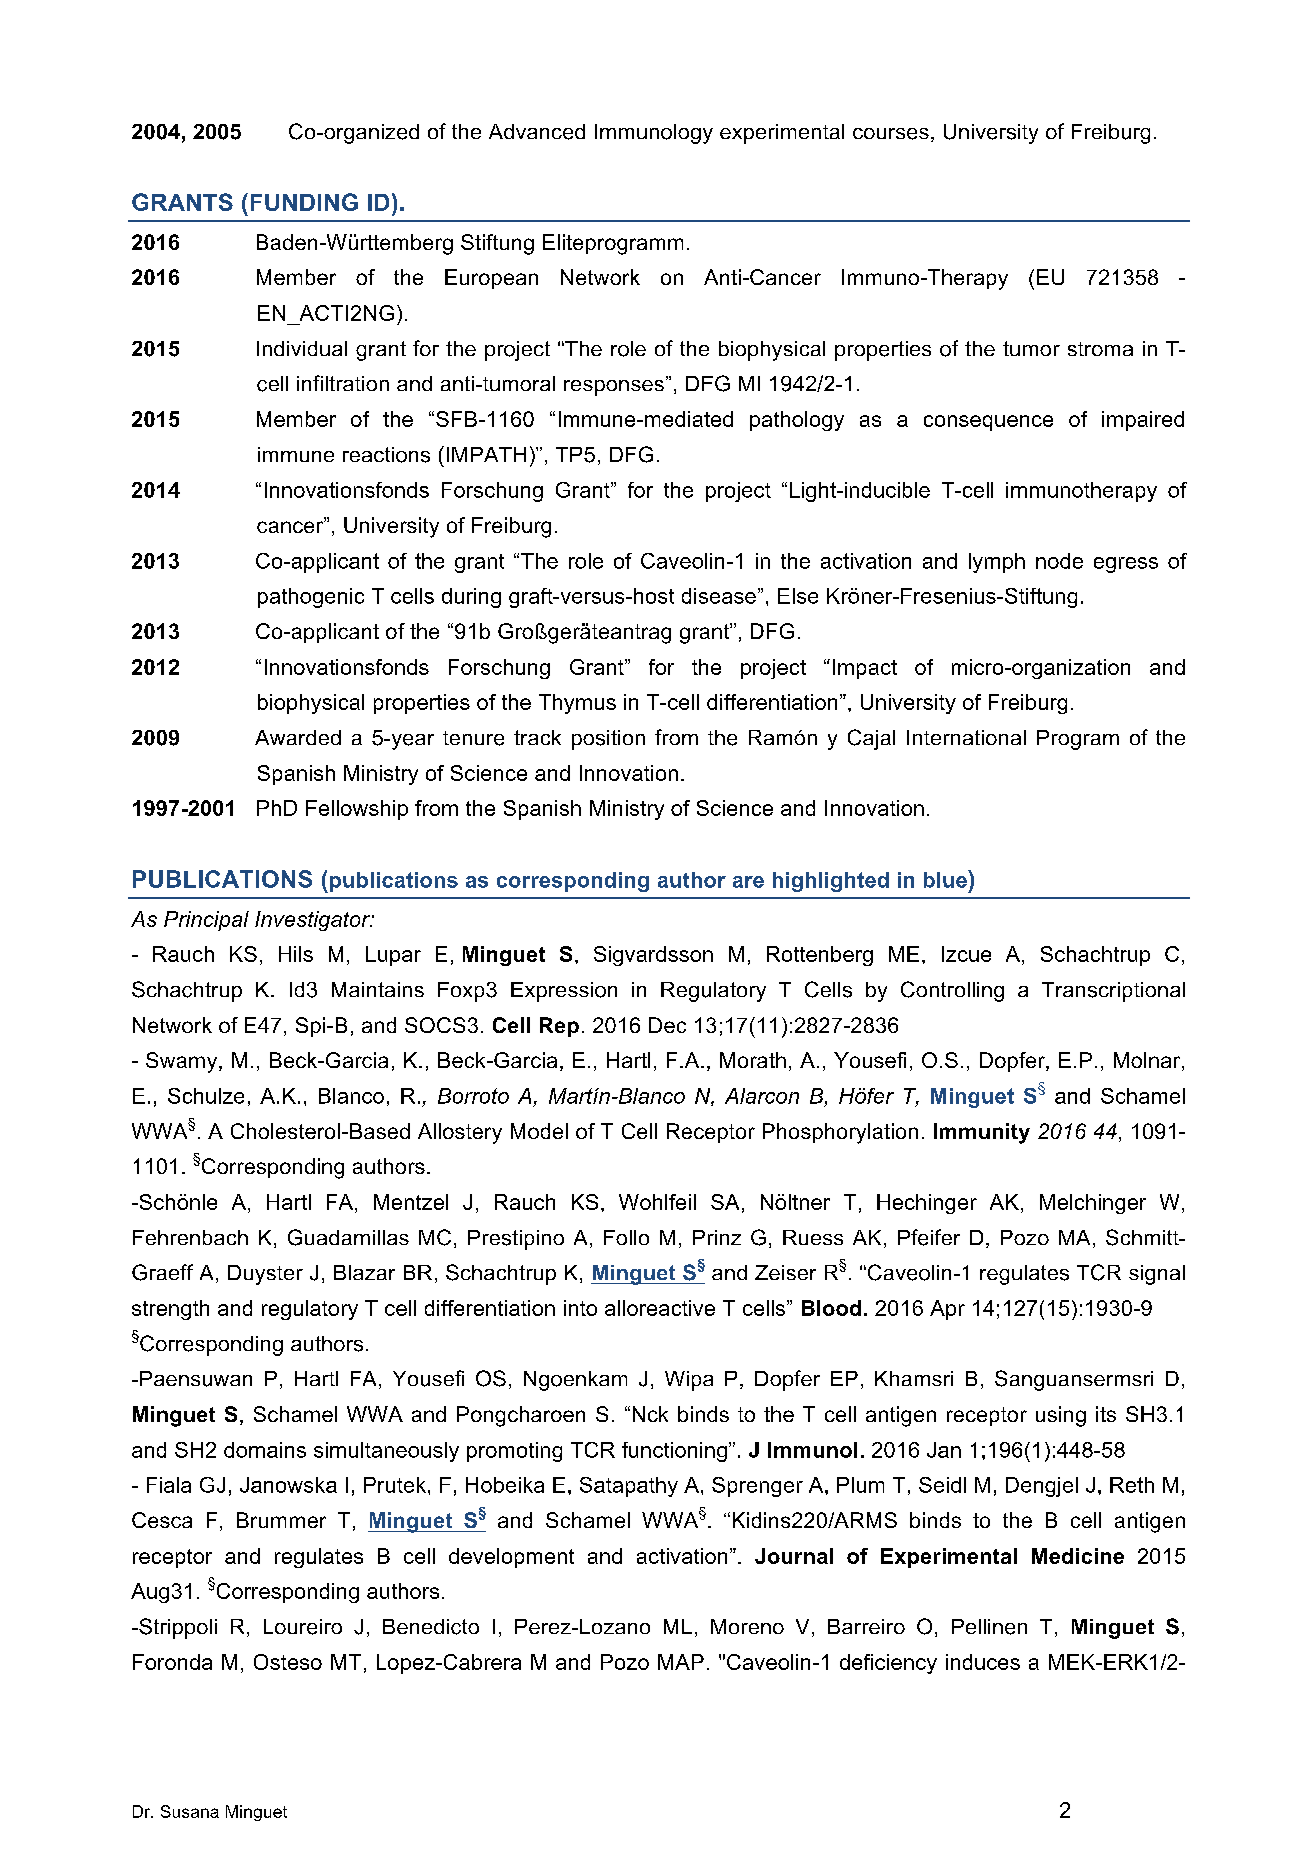 The height and width of the document is (1862, 1316). Describe the element at coordinates (190, 1811) in the document. I see `Susana` at that location.
